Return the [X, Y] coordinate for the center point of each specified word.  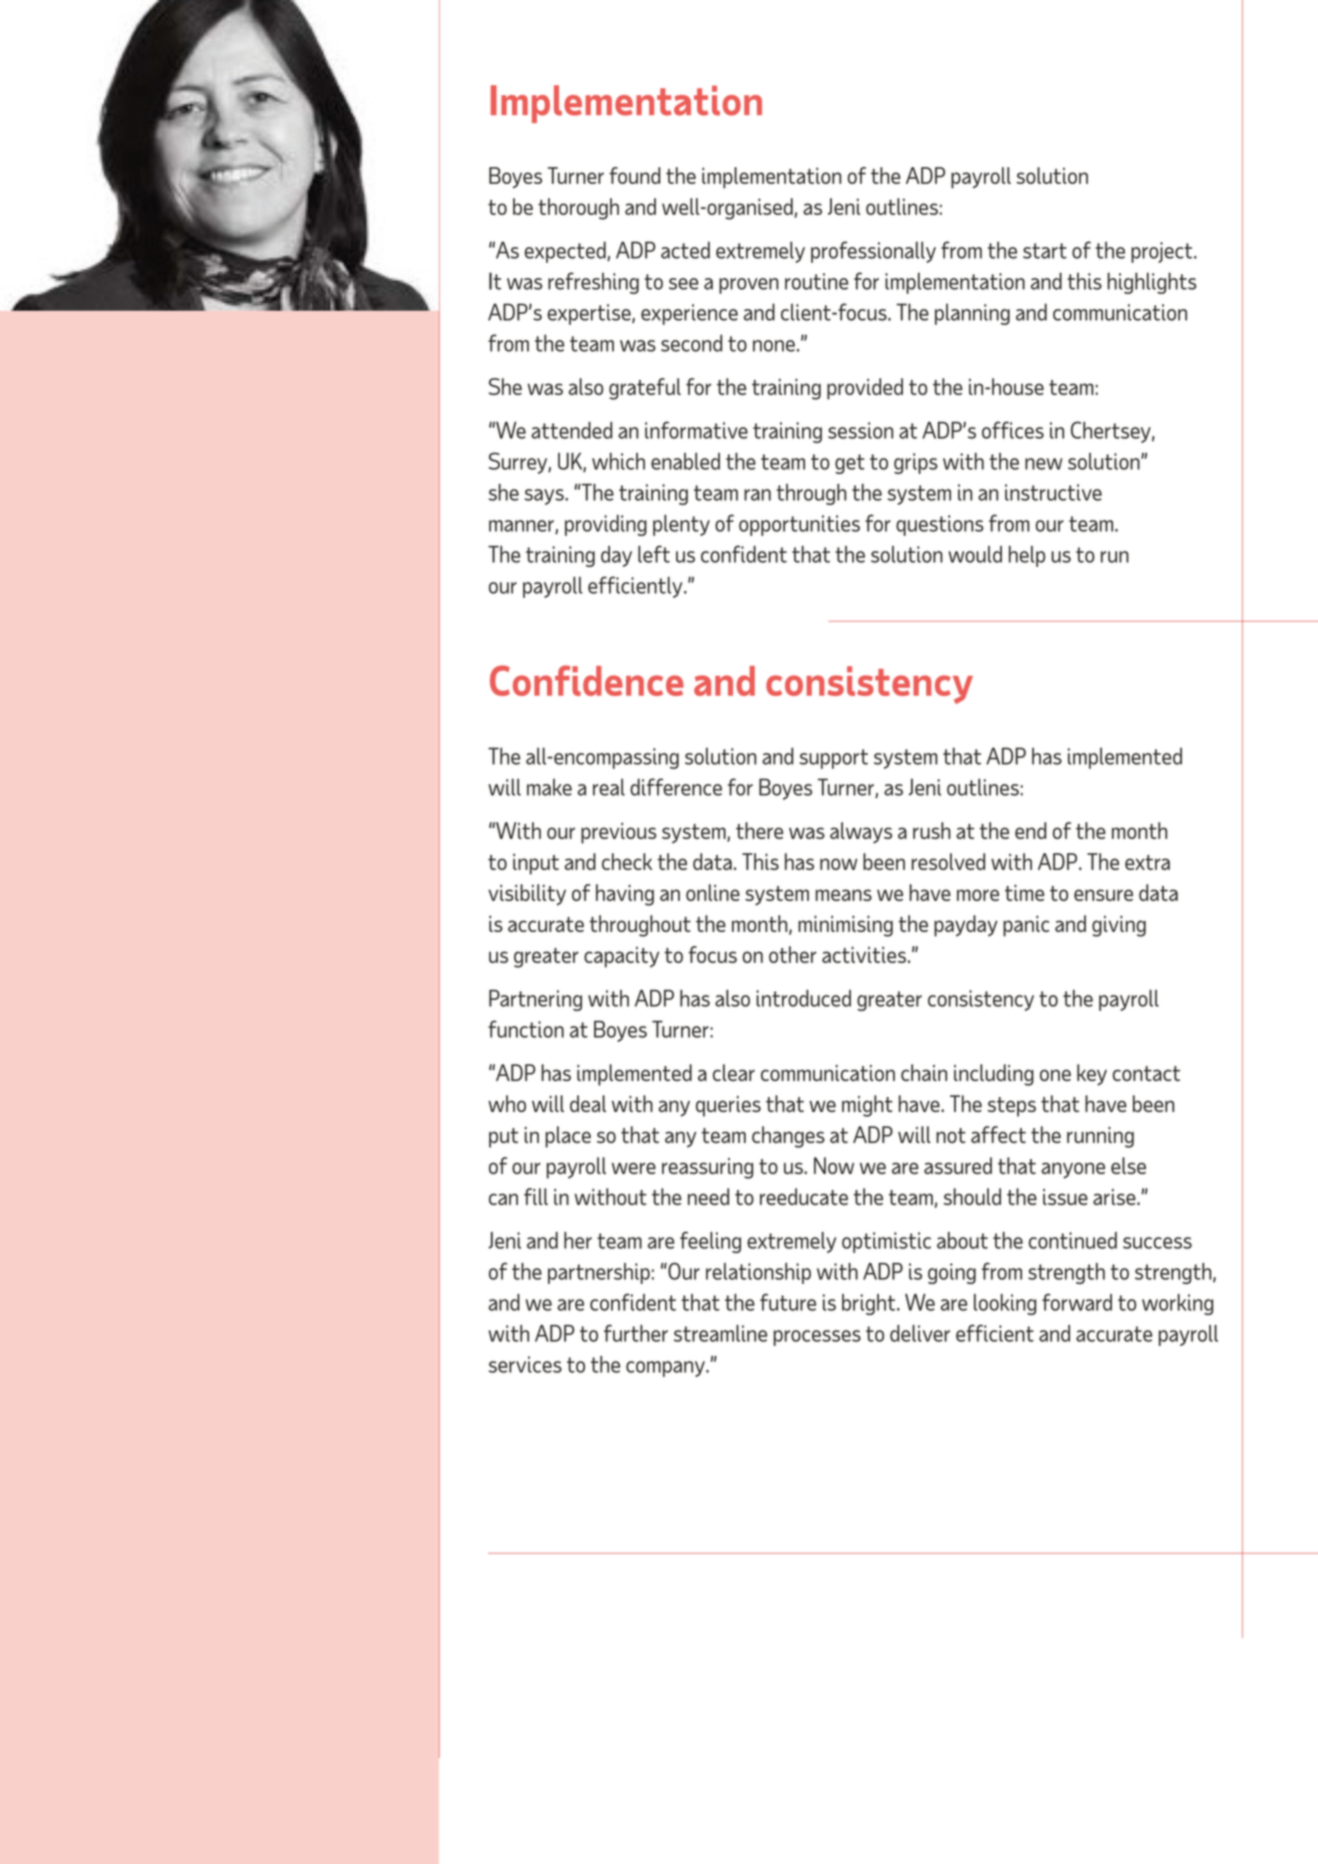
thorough [578, 209]
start [1045, 251]
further [636, 1333]
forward [1077, 1302]
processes [817, 1338]
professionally [873, 252]
